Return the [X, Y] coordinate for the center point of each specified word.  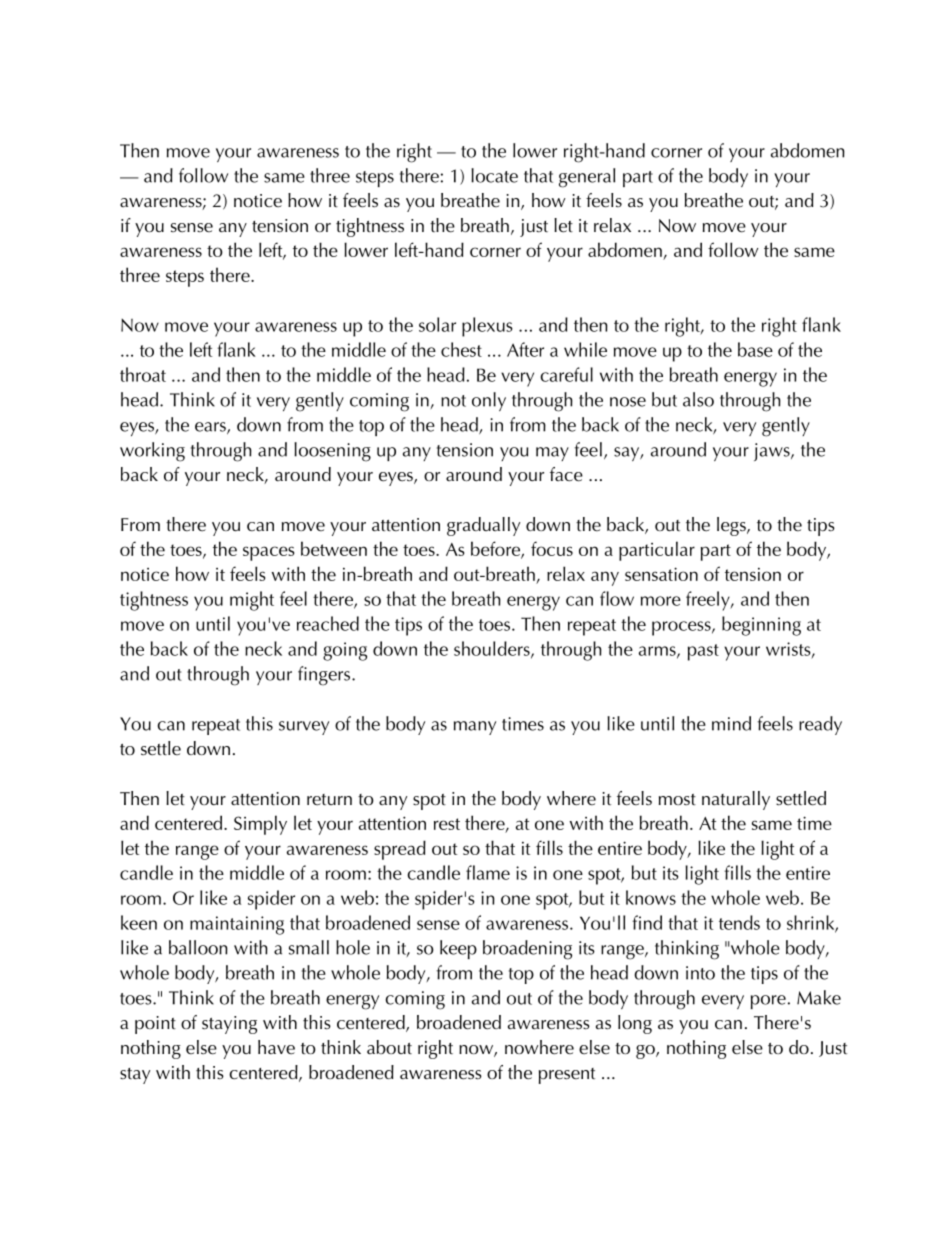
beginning [761, 626]
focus [552, 548]
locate [494, 175]
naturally [736, 800]
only [489, 401]
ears [211, 428]
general [587, 178]
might [252, 601]
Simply [260, 825]
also [698, 399]
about [389, 1047]
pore [768, 1002]
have [276, 1047]
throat [143, 374]
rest [447, 824]
